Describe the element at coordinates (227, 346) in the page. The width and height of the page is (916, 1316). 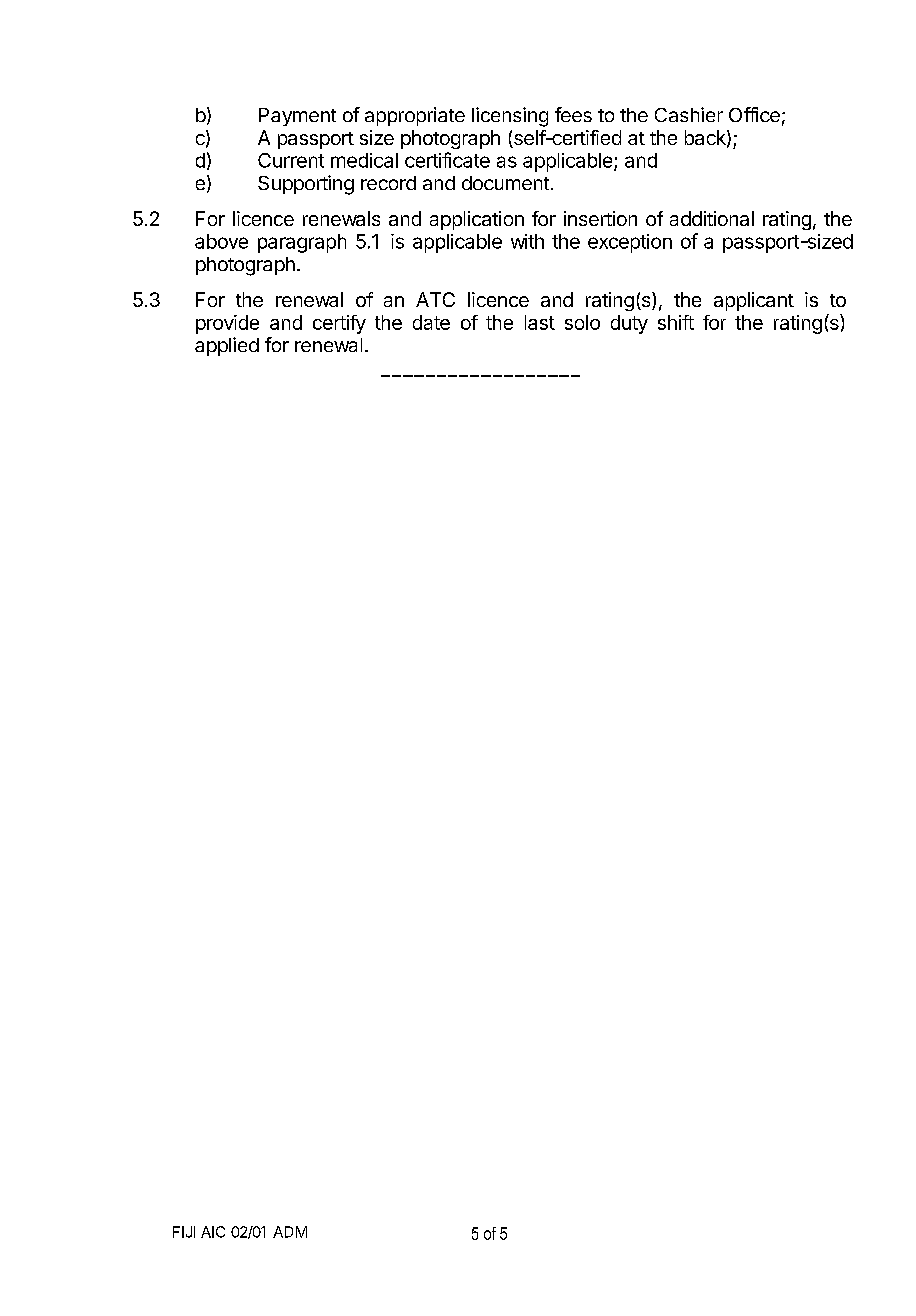
I see `applied` at that location.
